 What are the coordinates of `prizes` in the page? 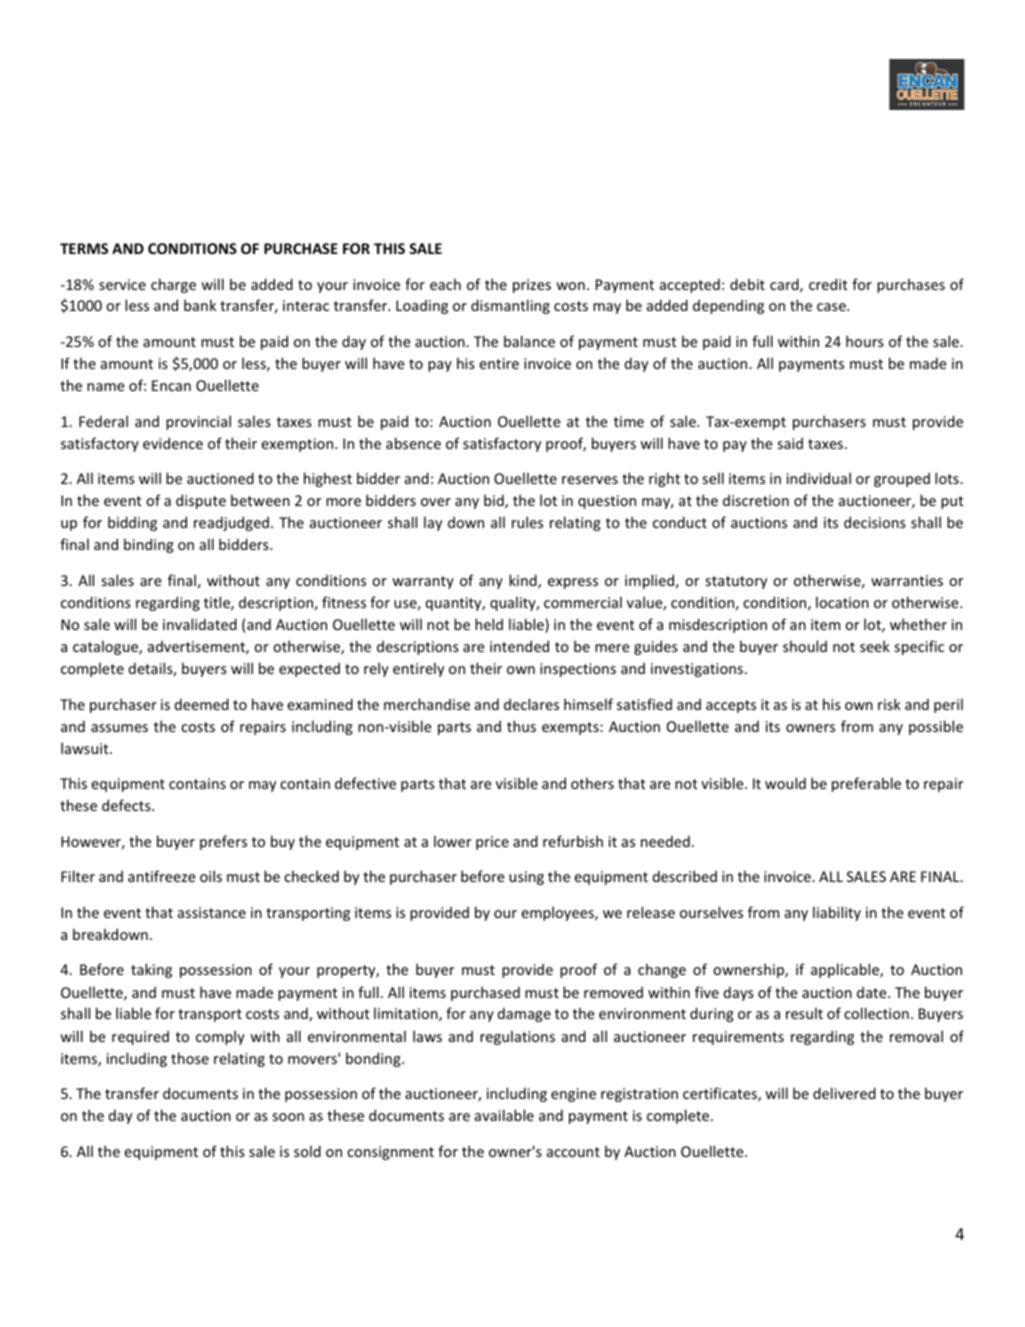 It's located at (532, 286).
